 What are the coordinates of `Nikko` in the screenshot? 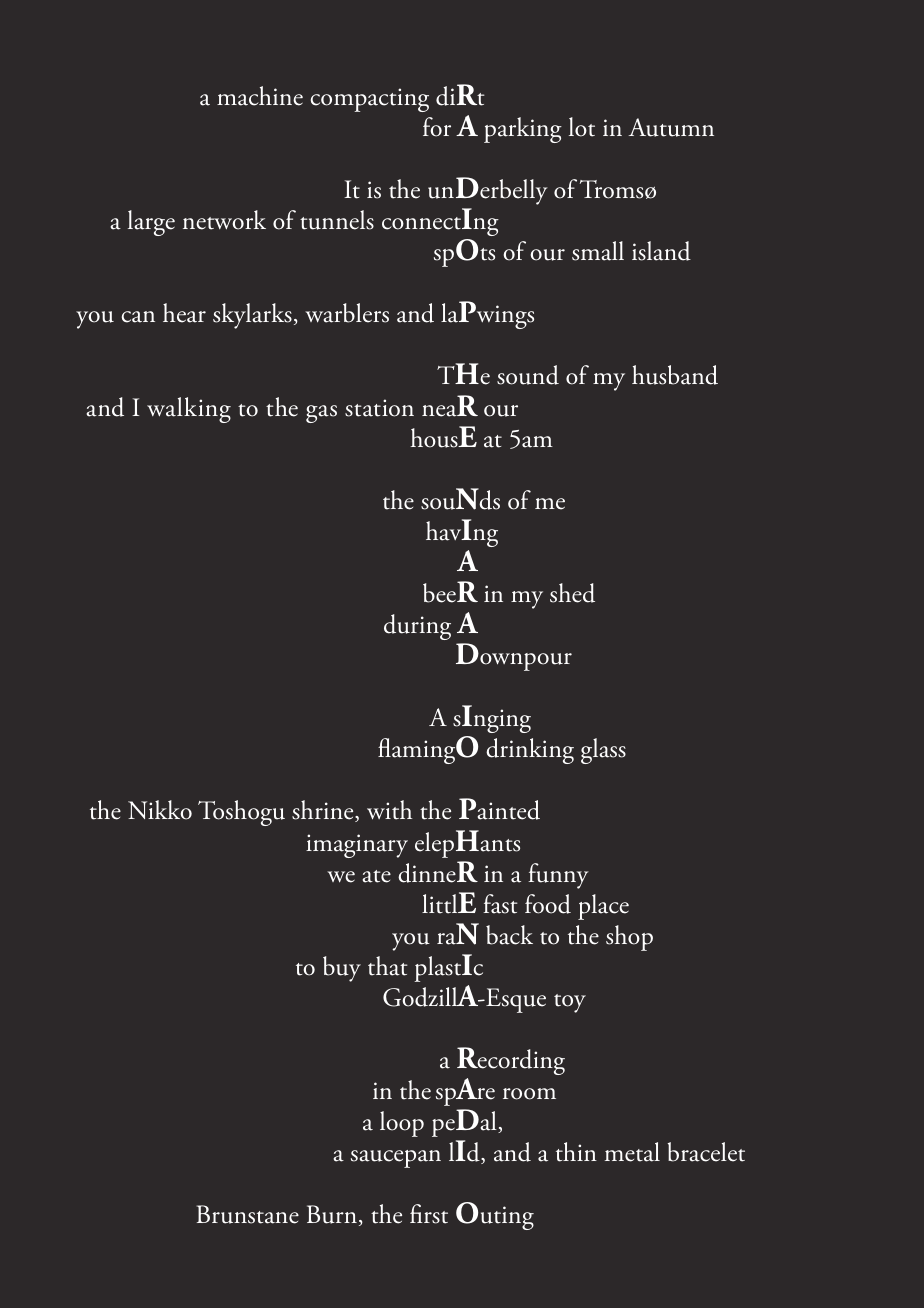 It's located at (160, 810).
